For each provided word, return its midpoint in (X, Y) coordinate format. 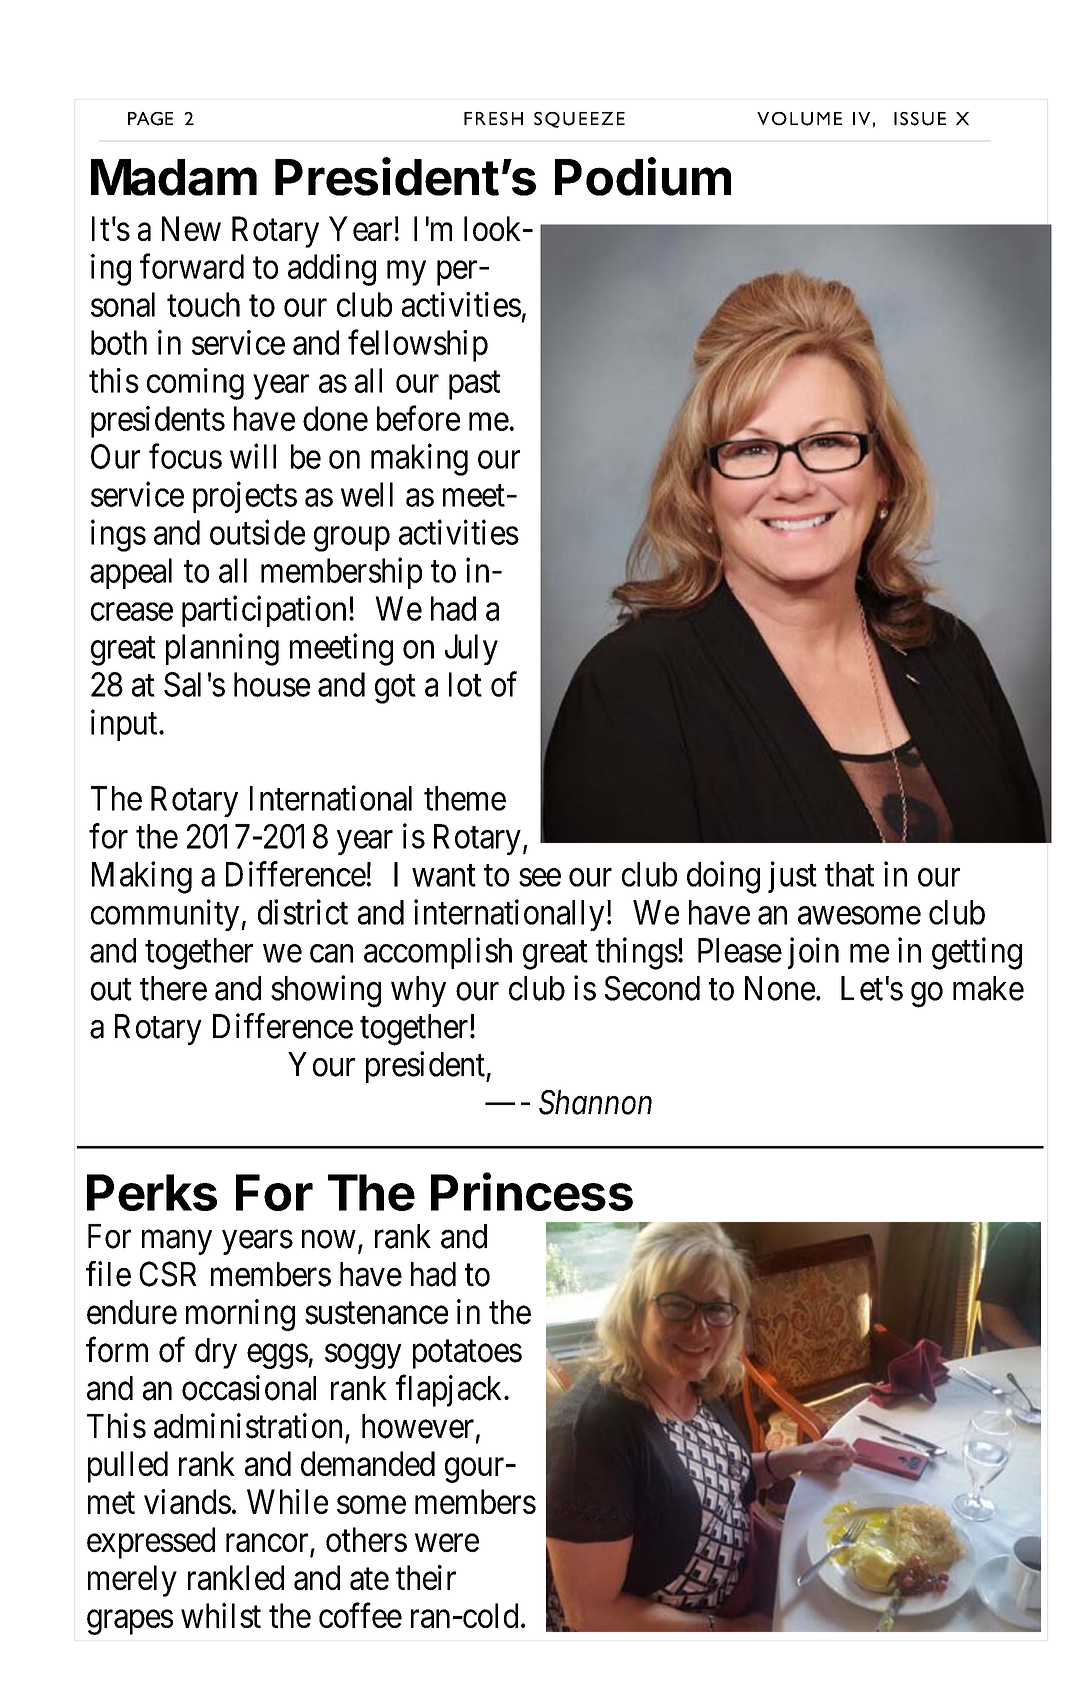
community (166, 915)
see (540, 878)
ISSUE (920, 119)
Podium (643, 176)
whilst (221, 1615)
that (849, 874)
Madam (174, 177)
